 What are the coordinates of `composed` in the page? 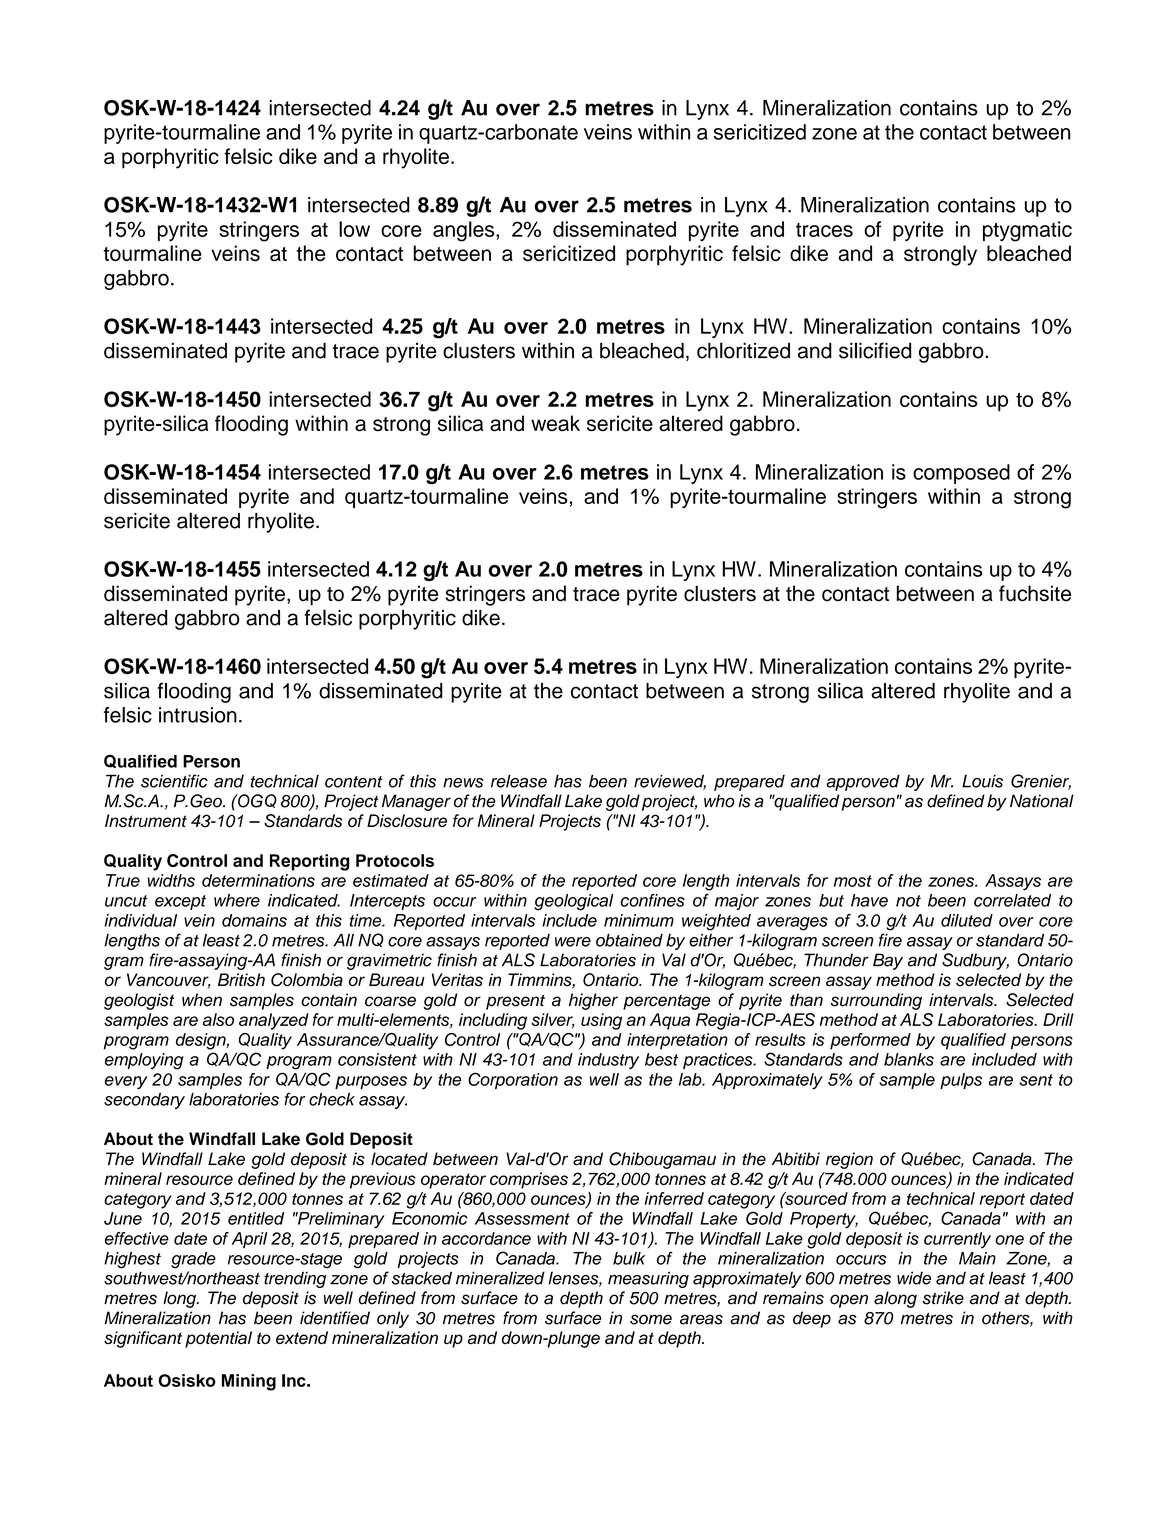 It's located at (961, 474).
